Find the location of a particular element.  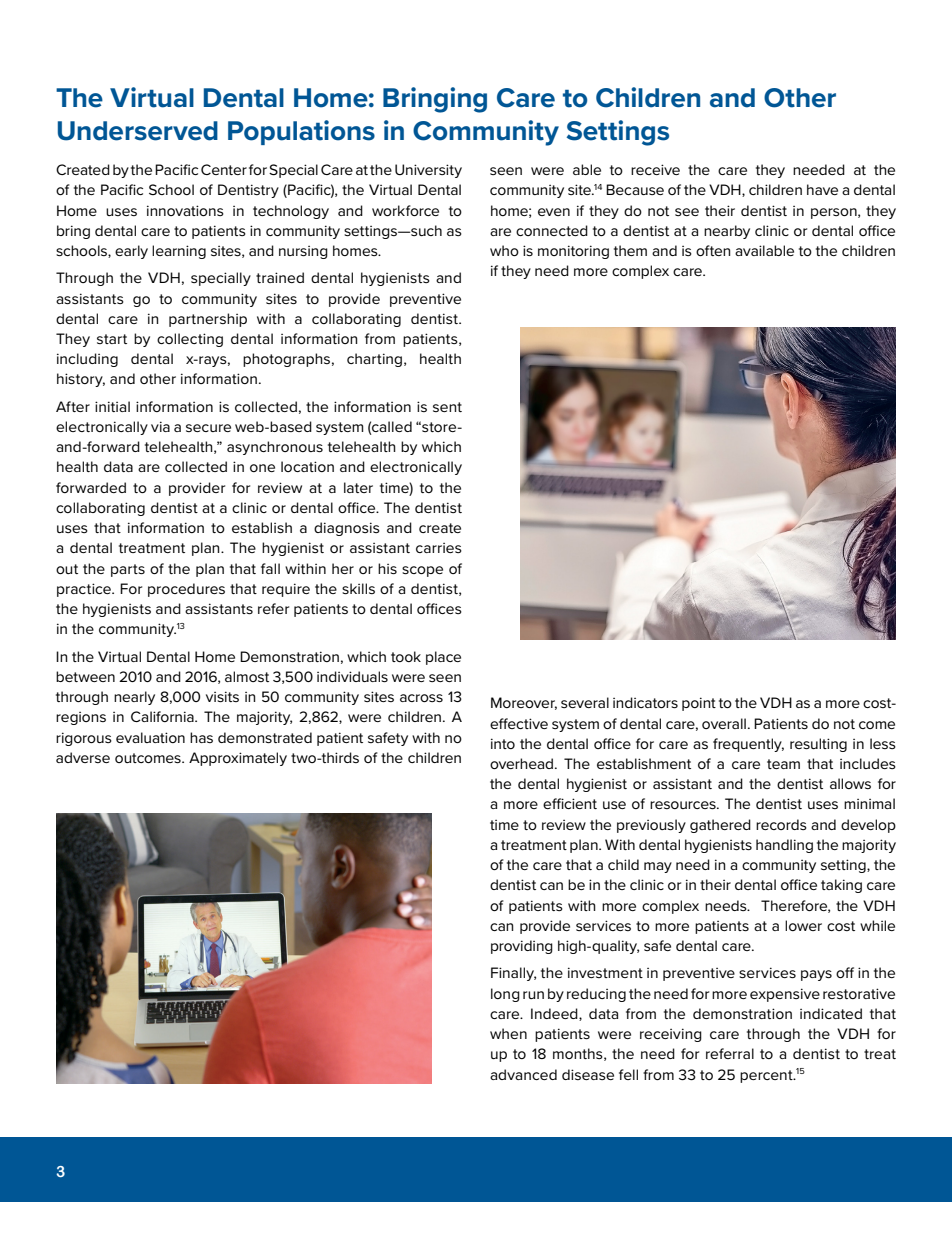

when is located at coordinates (508, 1033).
